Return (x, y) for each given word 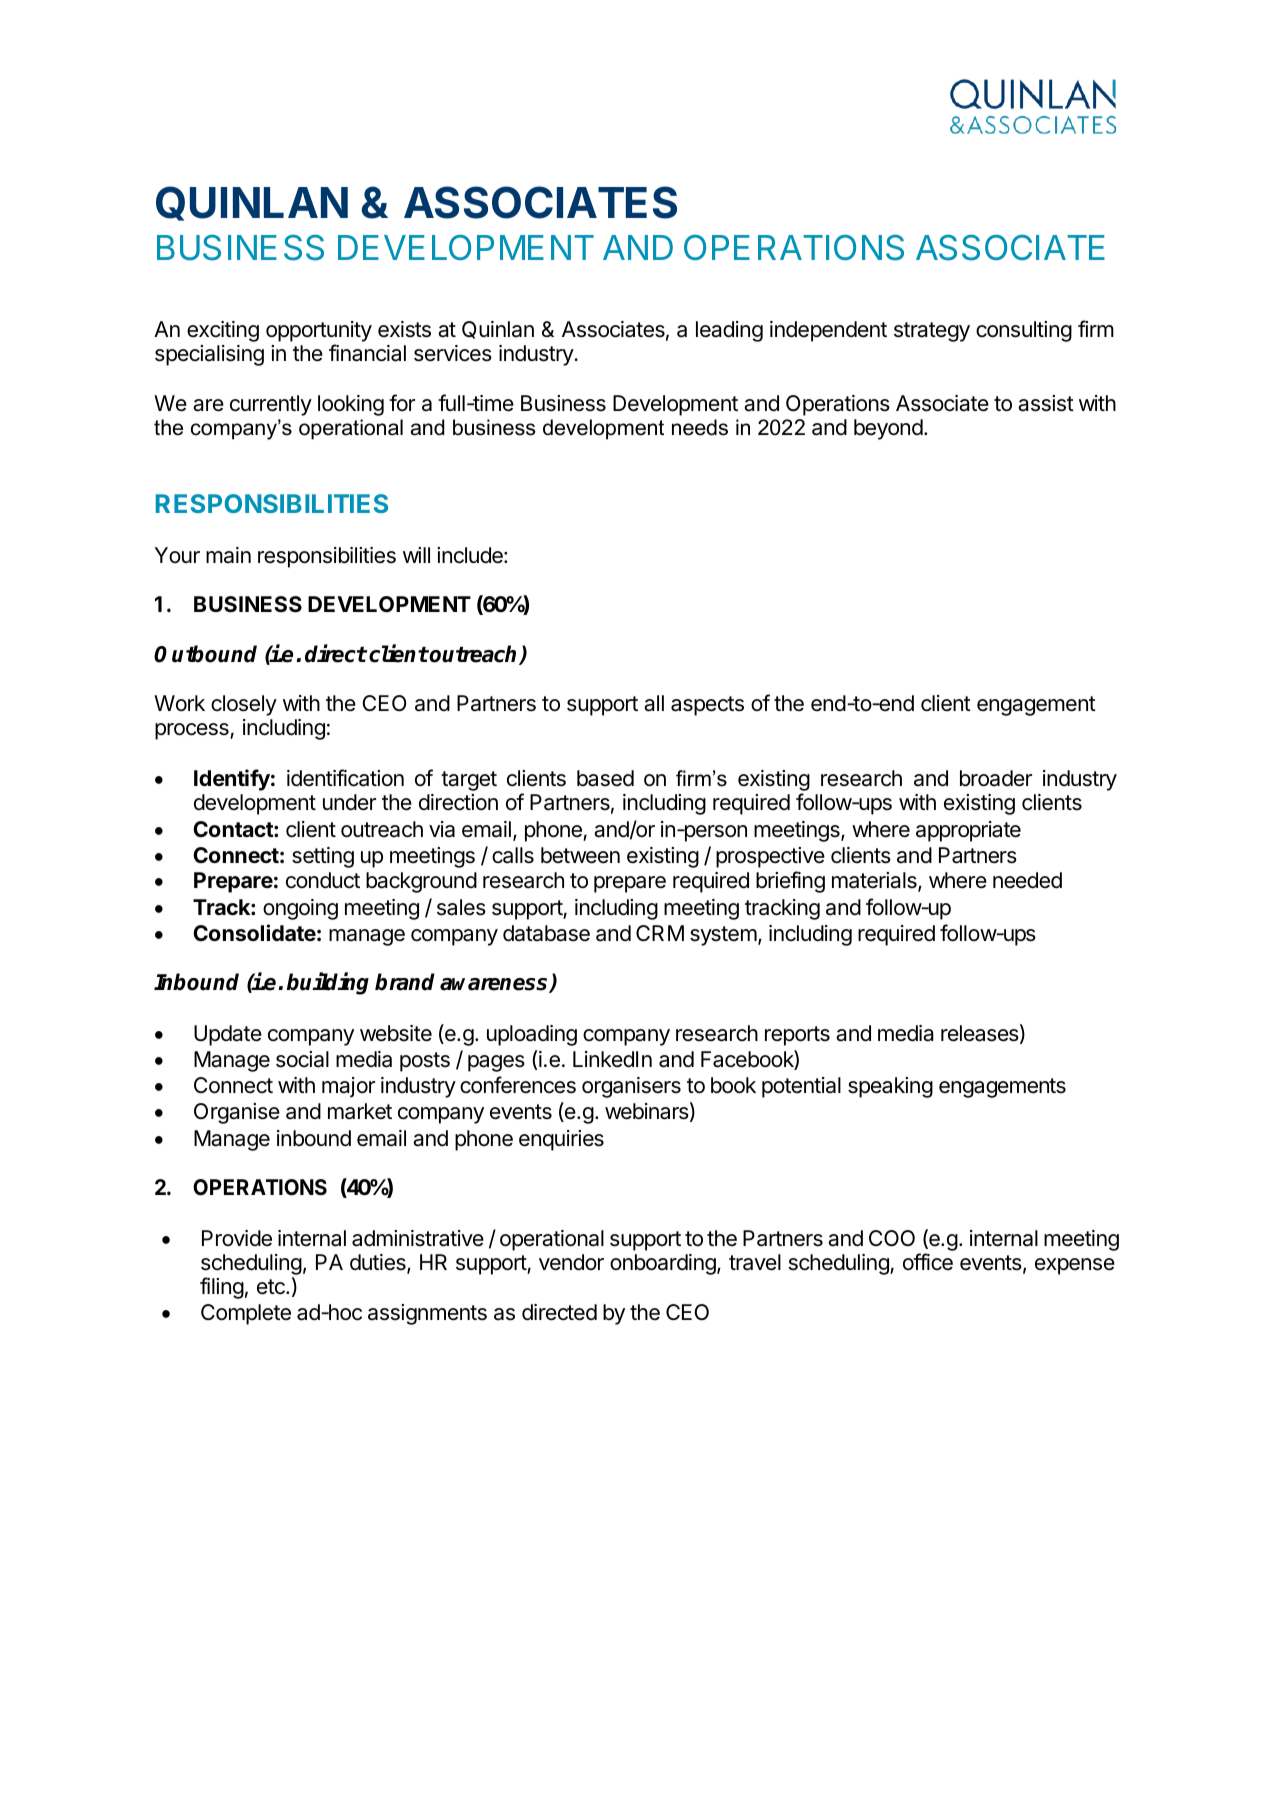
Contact (234, 829)
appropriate (968, 831)
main (228, 555)
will (416, 555)
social (302, 1059)
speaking (890, 1087)
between (580, 855)
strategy (932, 332)
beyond (888, 429)
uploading (532, 1035)
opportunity (319, 331)
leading (729, 331)
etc (272, 1287)
